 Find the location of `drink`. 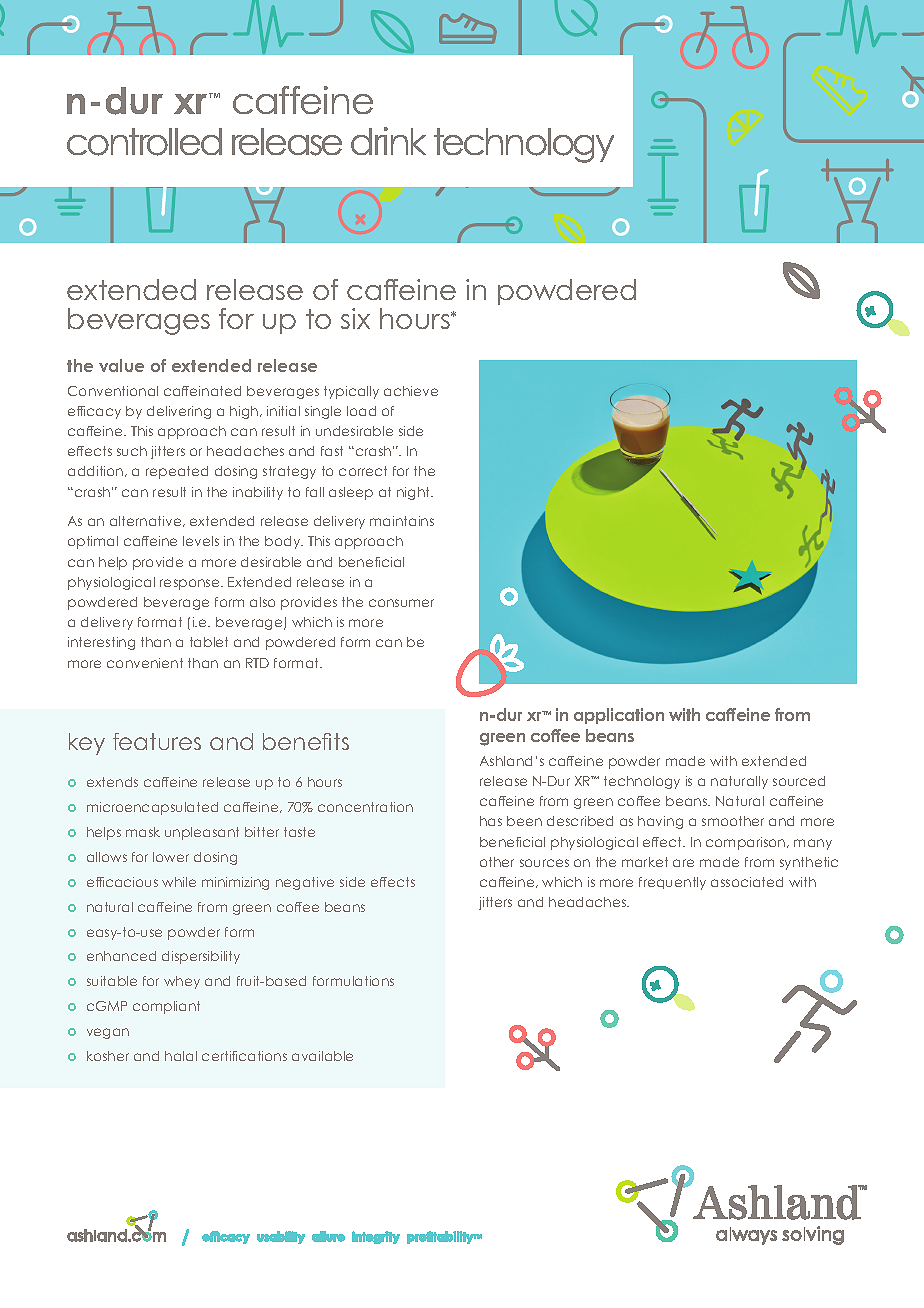

drink is located at coordinates (388, 141).
